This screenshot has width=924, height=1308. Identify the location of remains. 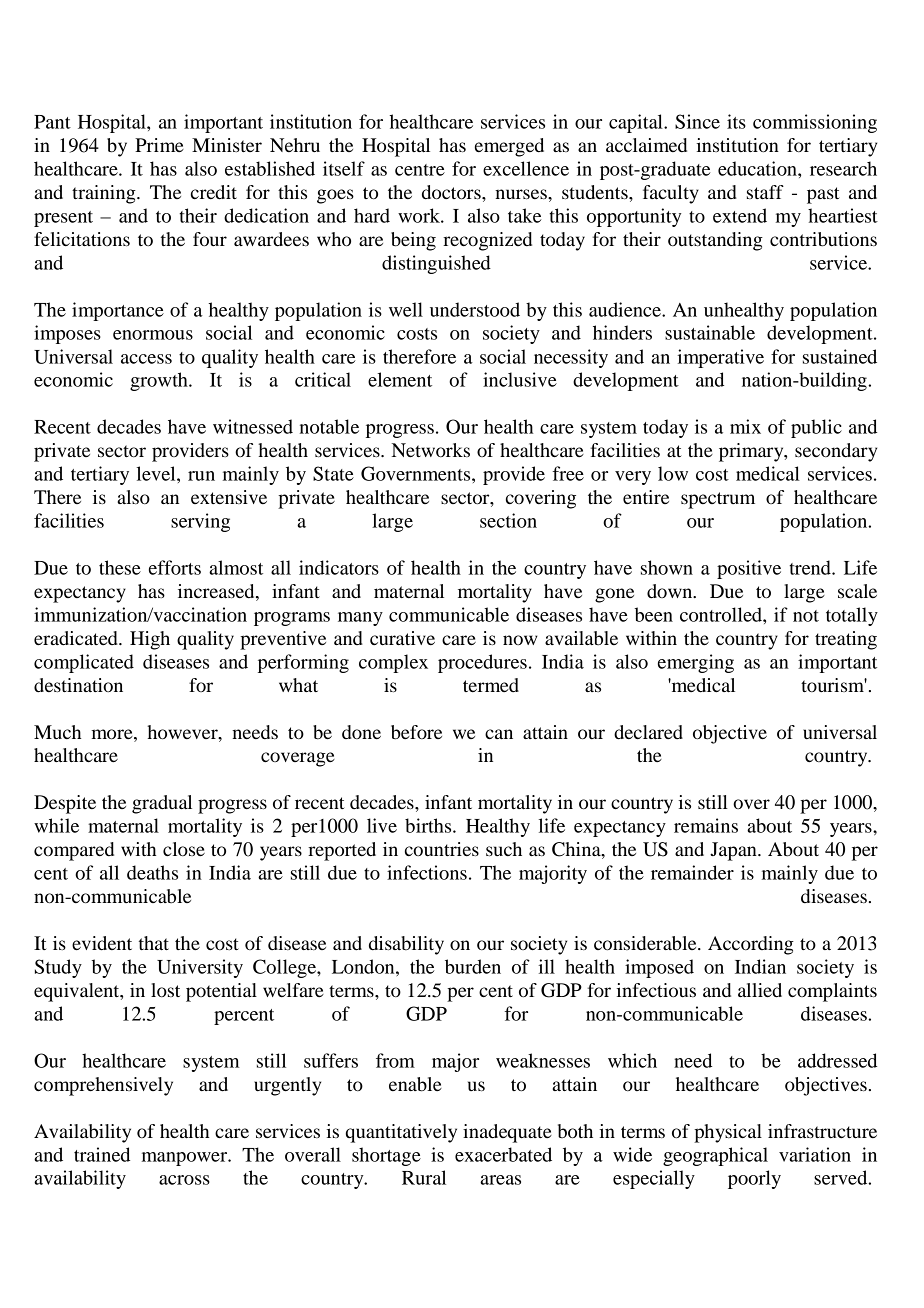
(706, 825).
